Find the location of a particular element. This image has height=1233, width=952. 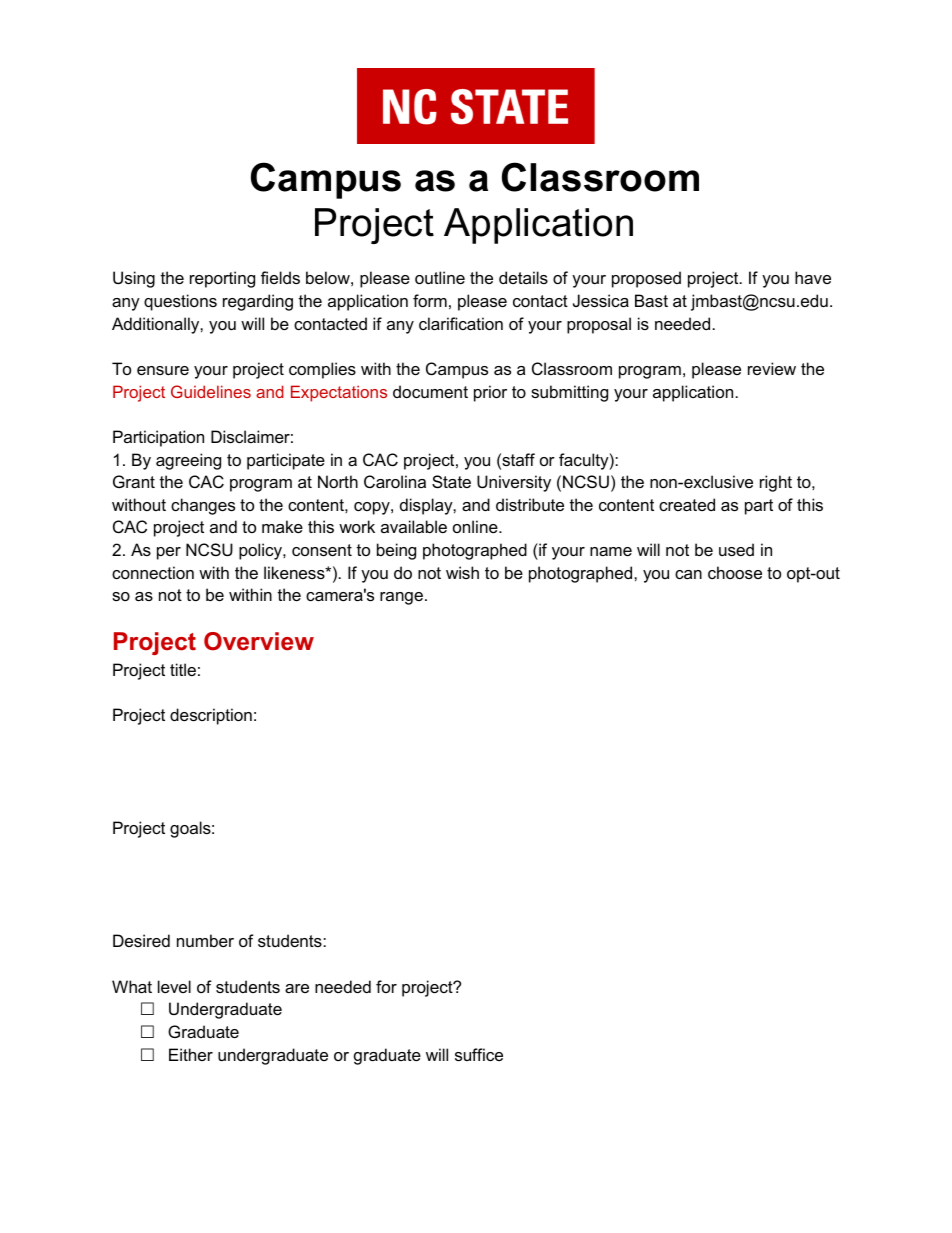

State is located at coordinates (451, 481).
